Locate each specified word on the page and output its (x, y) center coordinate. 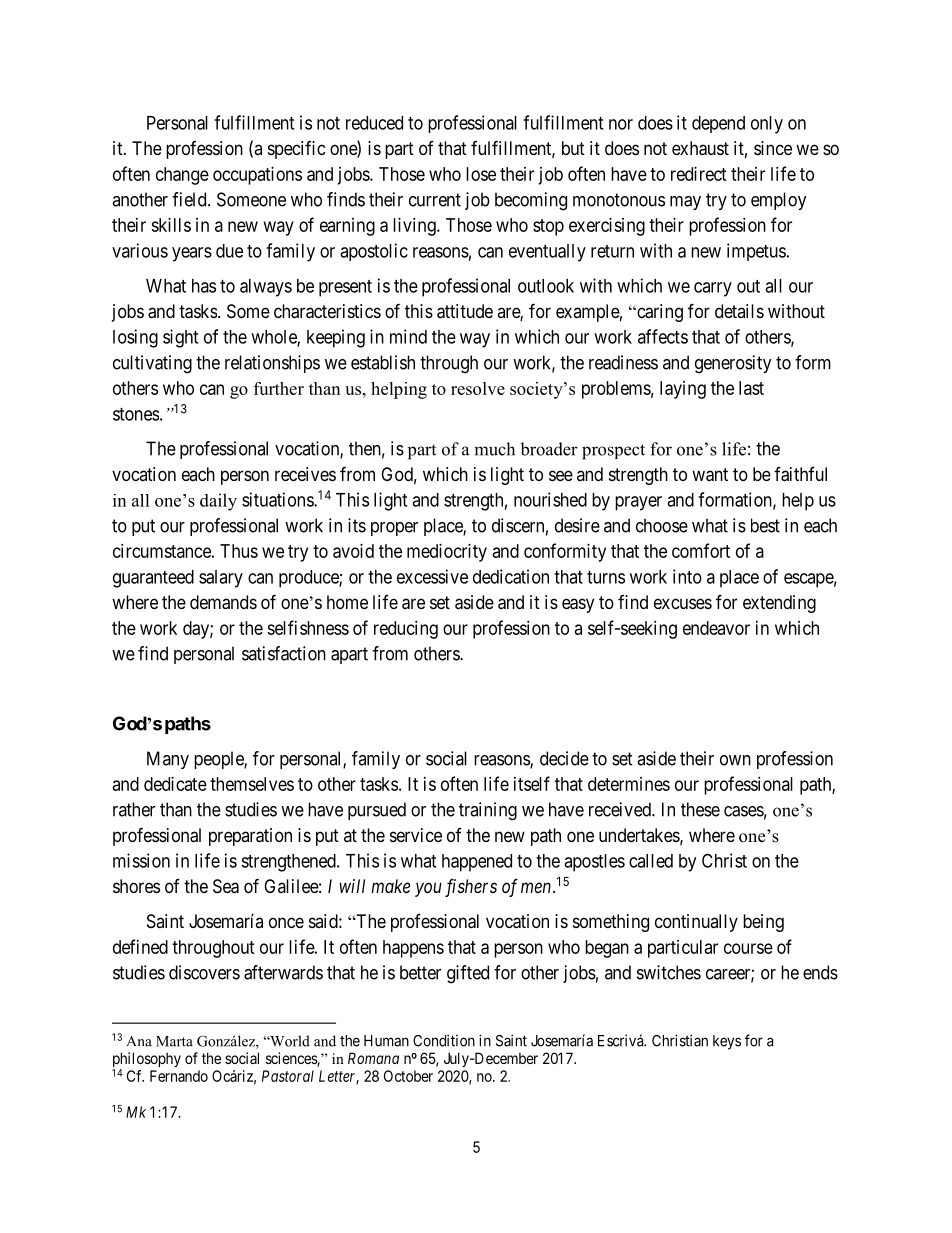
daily (218, 502)
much (494, 449)
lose (481, 174)
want (710, 475)
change (182, 176)
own (735, 760)
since (773, 148)
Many (168, 760)
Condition (444, 1040)
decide (564, 758)
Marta (174, 1041)
